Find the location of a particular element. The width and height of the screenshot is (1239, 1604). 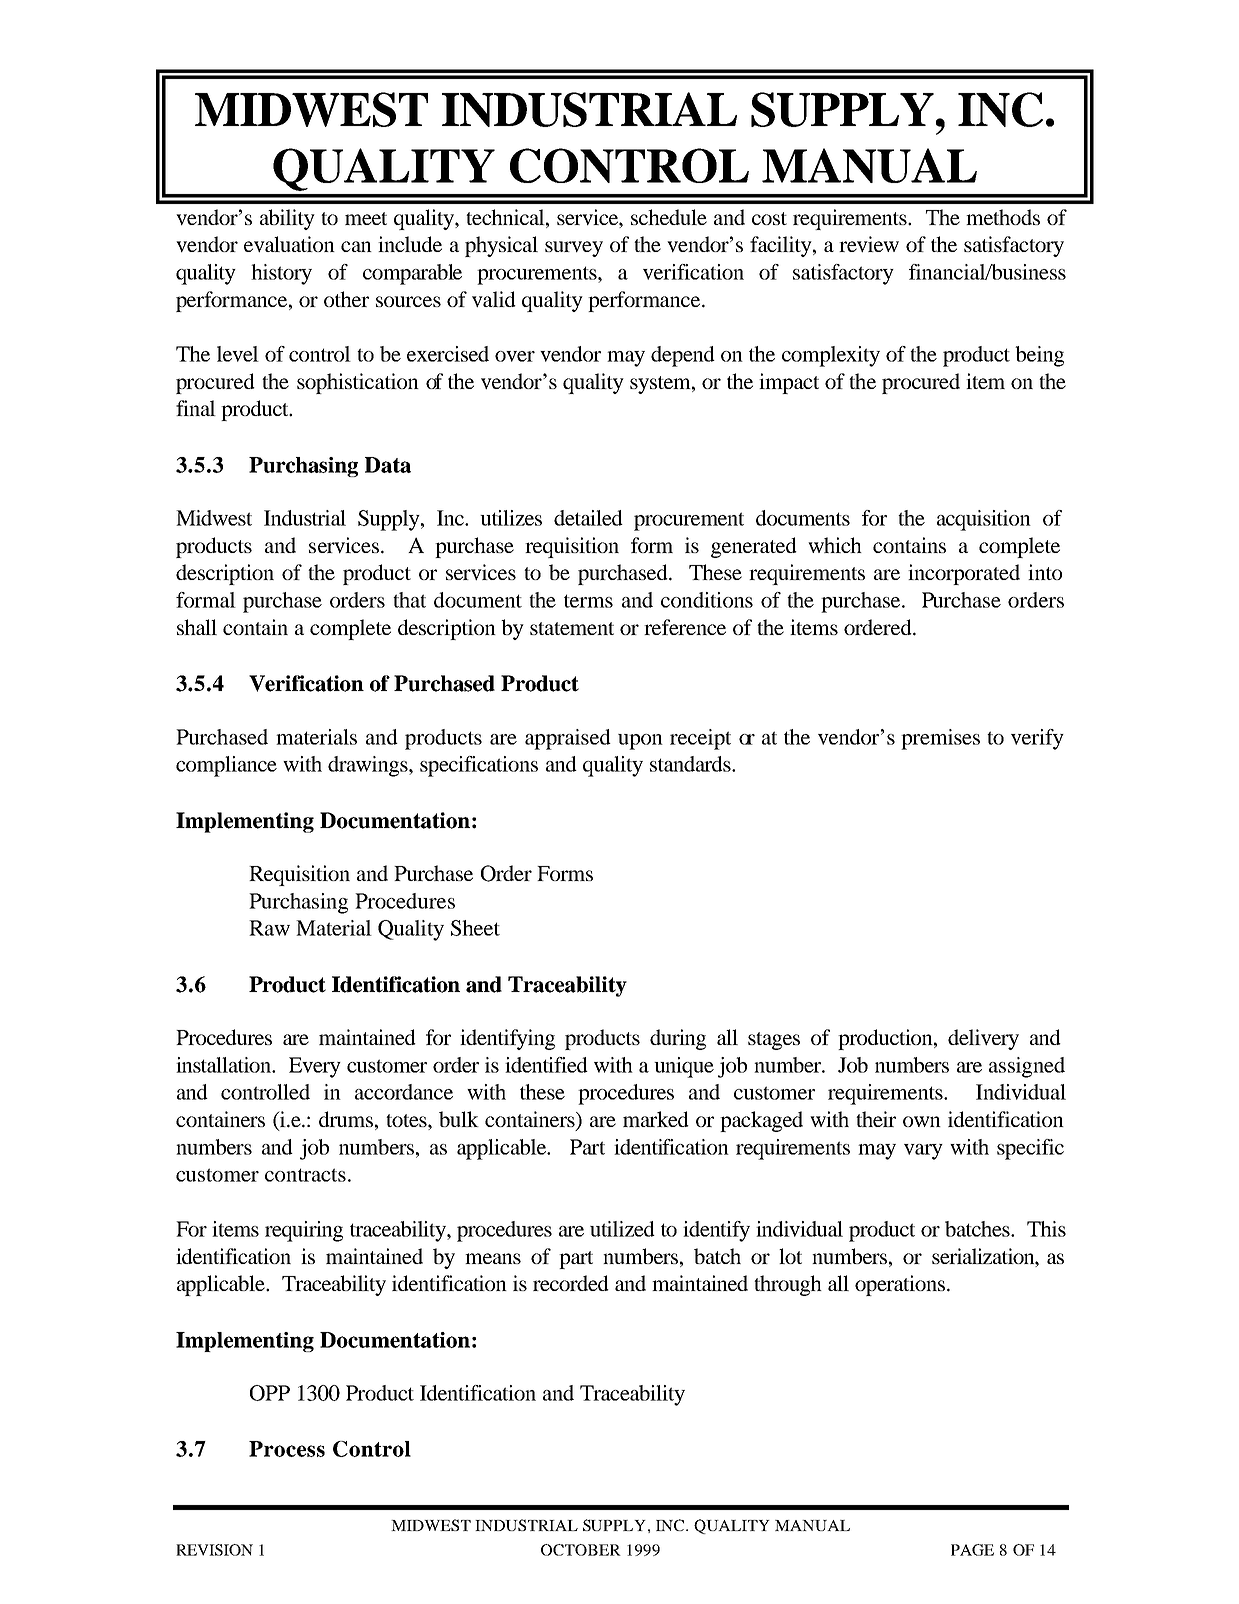

review is located at coordinates (869, 244).
